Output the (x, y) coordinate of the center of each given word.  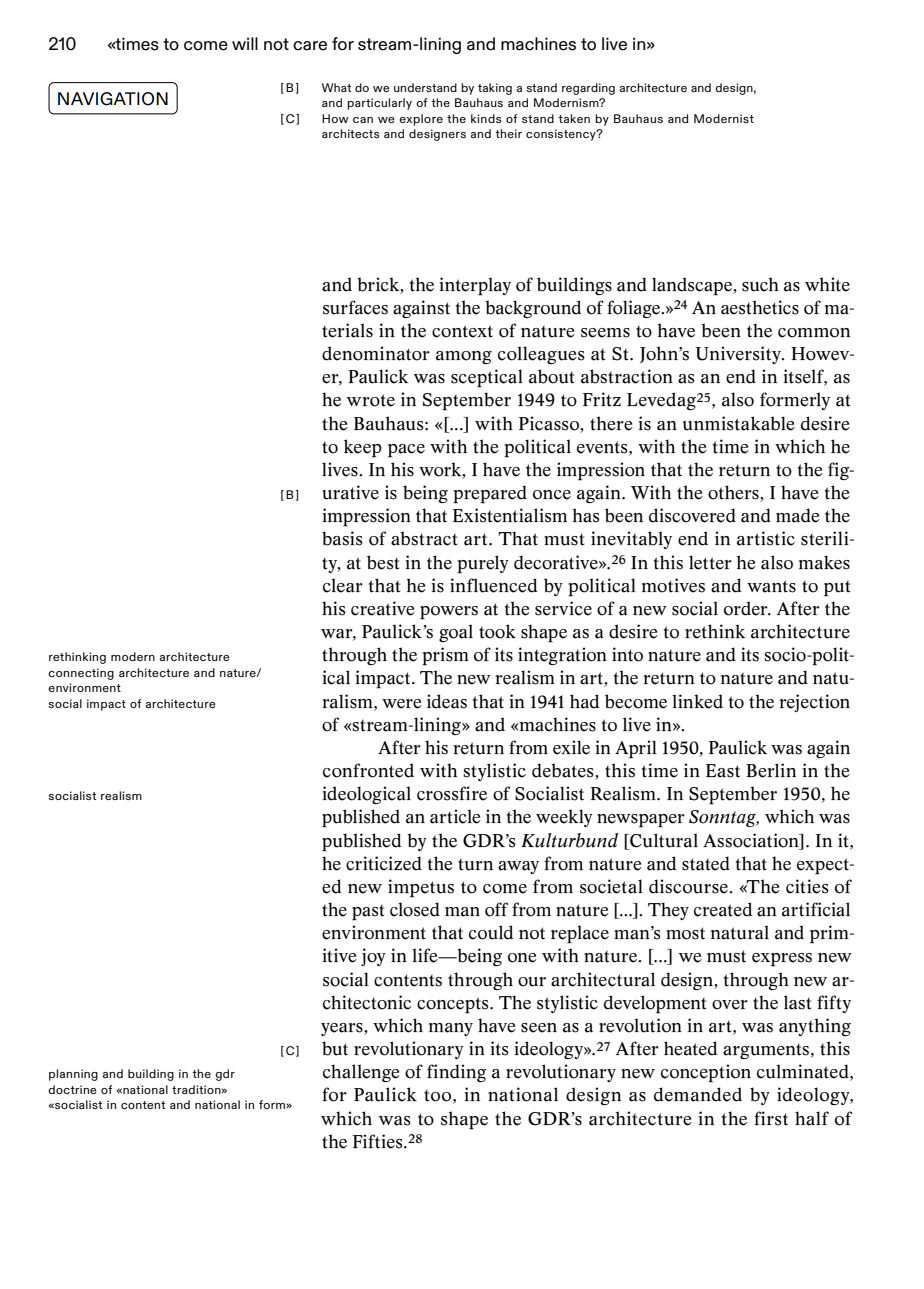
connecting (81, 674)
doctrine (72, 1089)
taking (495, 89)
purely (483, 564)
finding (456, 1073)
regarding (588, 89)
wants (771, 586)
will (245, 43)
